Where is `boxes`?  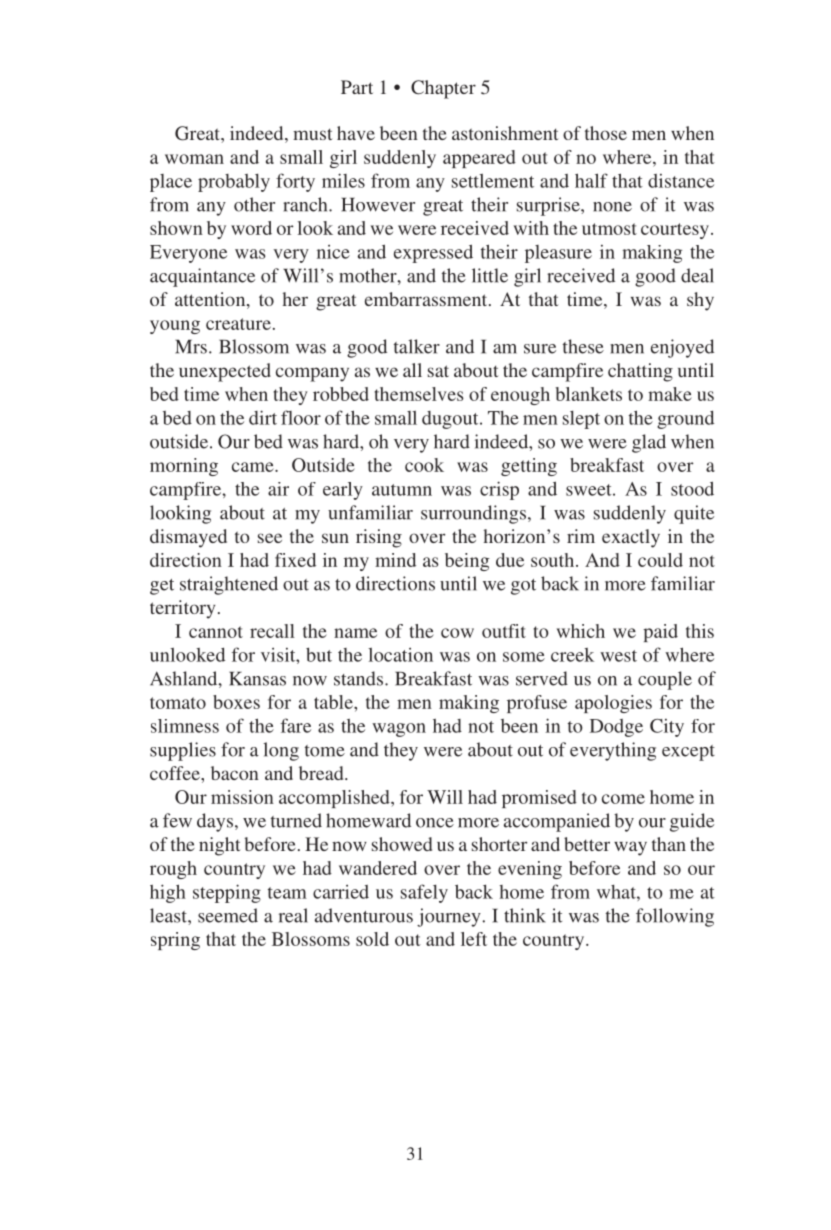 boxes is located at coordinates (236, 702).
